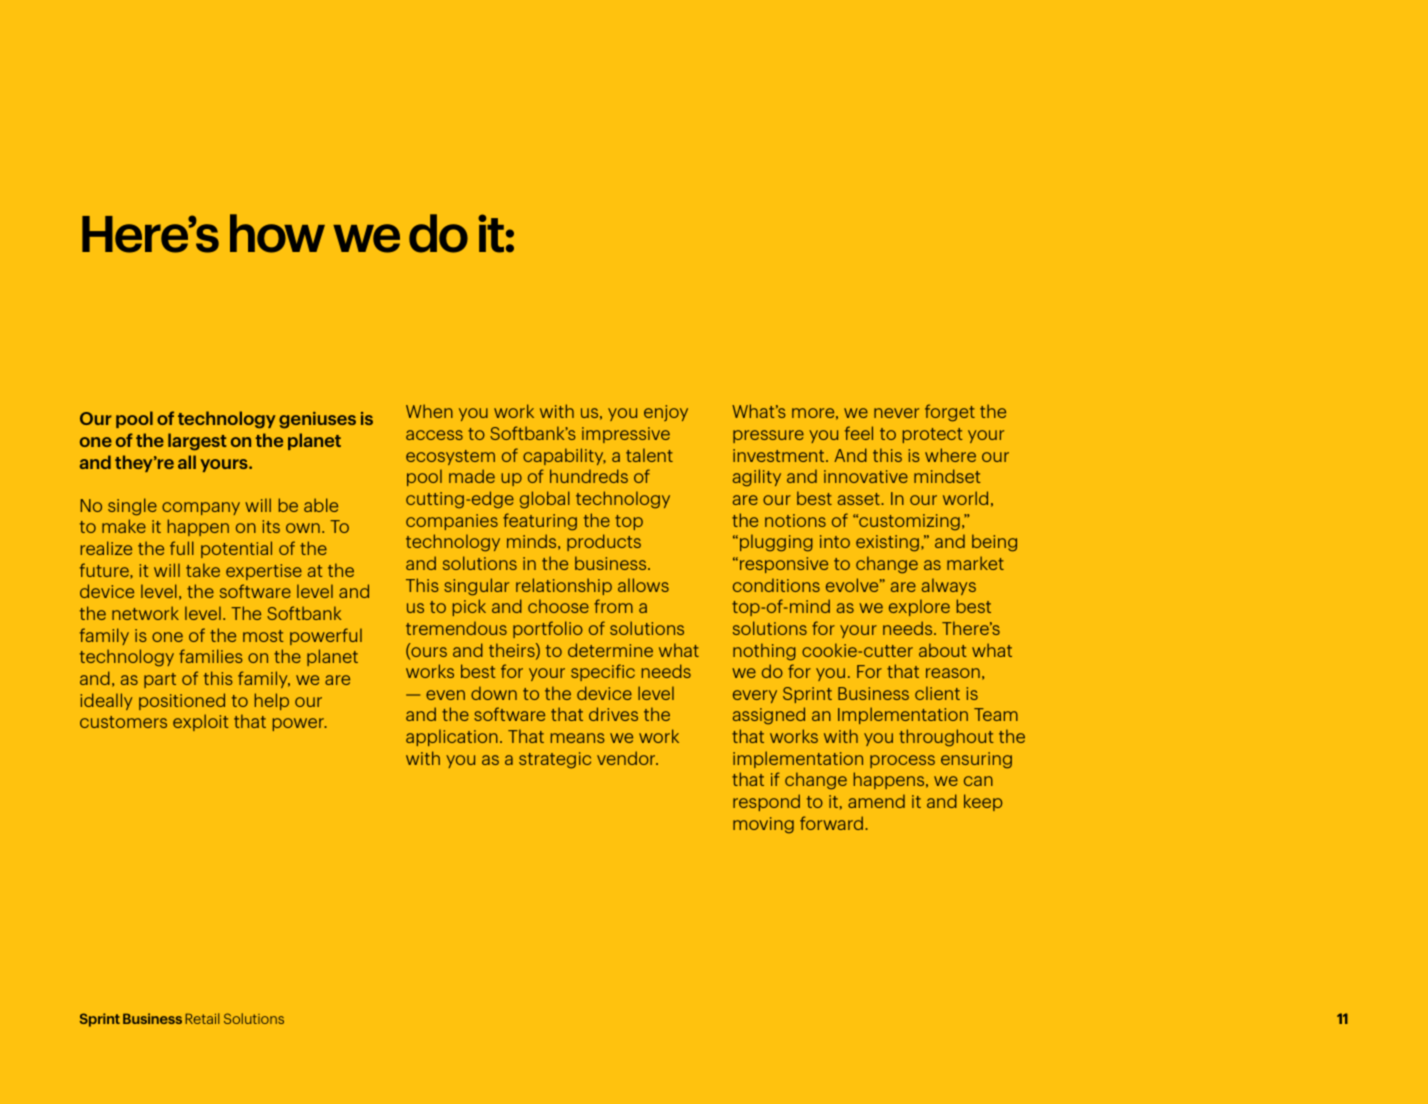  Describe the element at coordinates (197, 442) in the screenshot. I see `largest` at that location.
